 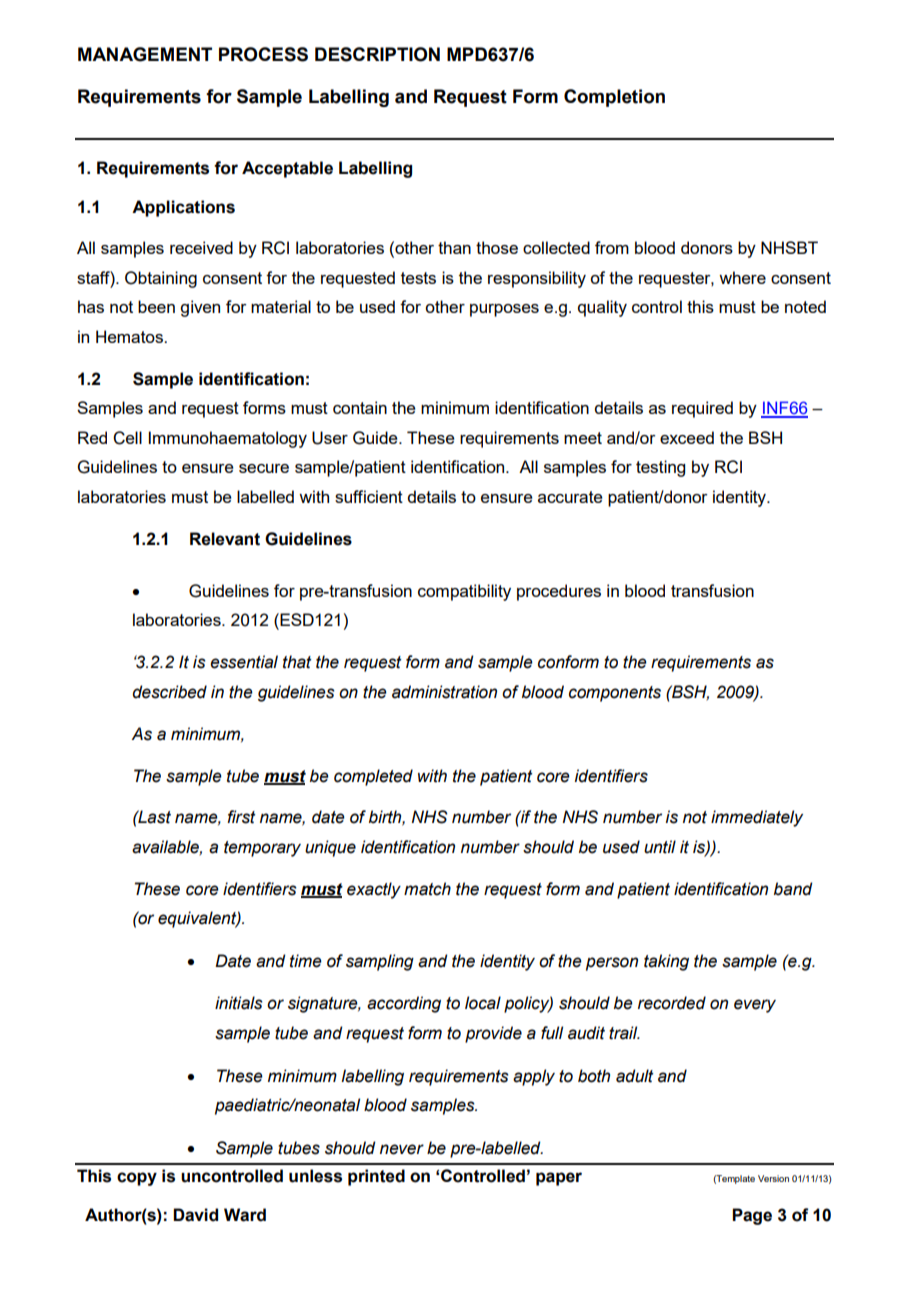 I want to click on Cell, so click(x=127, y=438).
